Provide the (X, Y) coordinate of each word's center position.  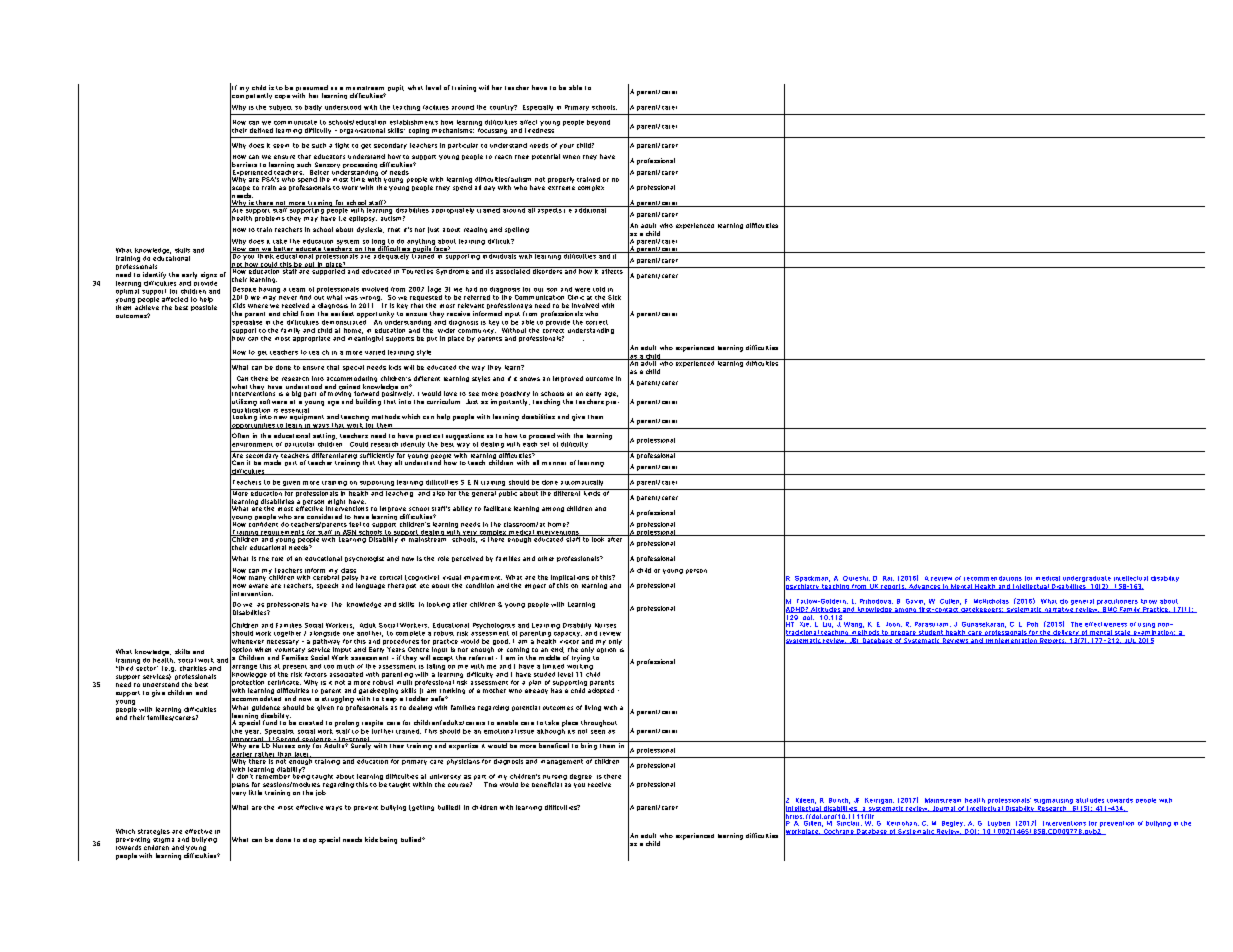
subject (280, 108)
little (255, 792)
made (272, 461)
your (567, 146)
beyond (598, 123)
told (599, 289)
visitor (569, 642)
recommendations (993, 578)
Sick (614, 297)
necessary (283, 642)
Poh (1032, 624)
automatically (582, 483)
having (269, 290)
